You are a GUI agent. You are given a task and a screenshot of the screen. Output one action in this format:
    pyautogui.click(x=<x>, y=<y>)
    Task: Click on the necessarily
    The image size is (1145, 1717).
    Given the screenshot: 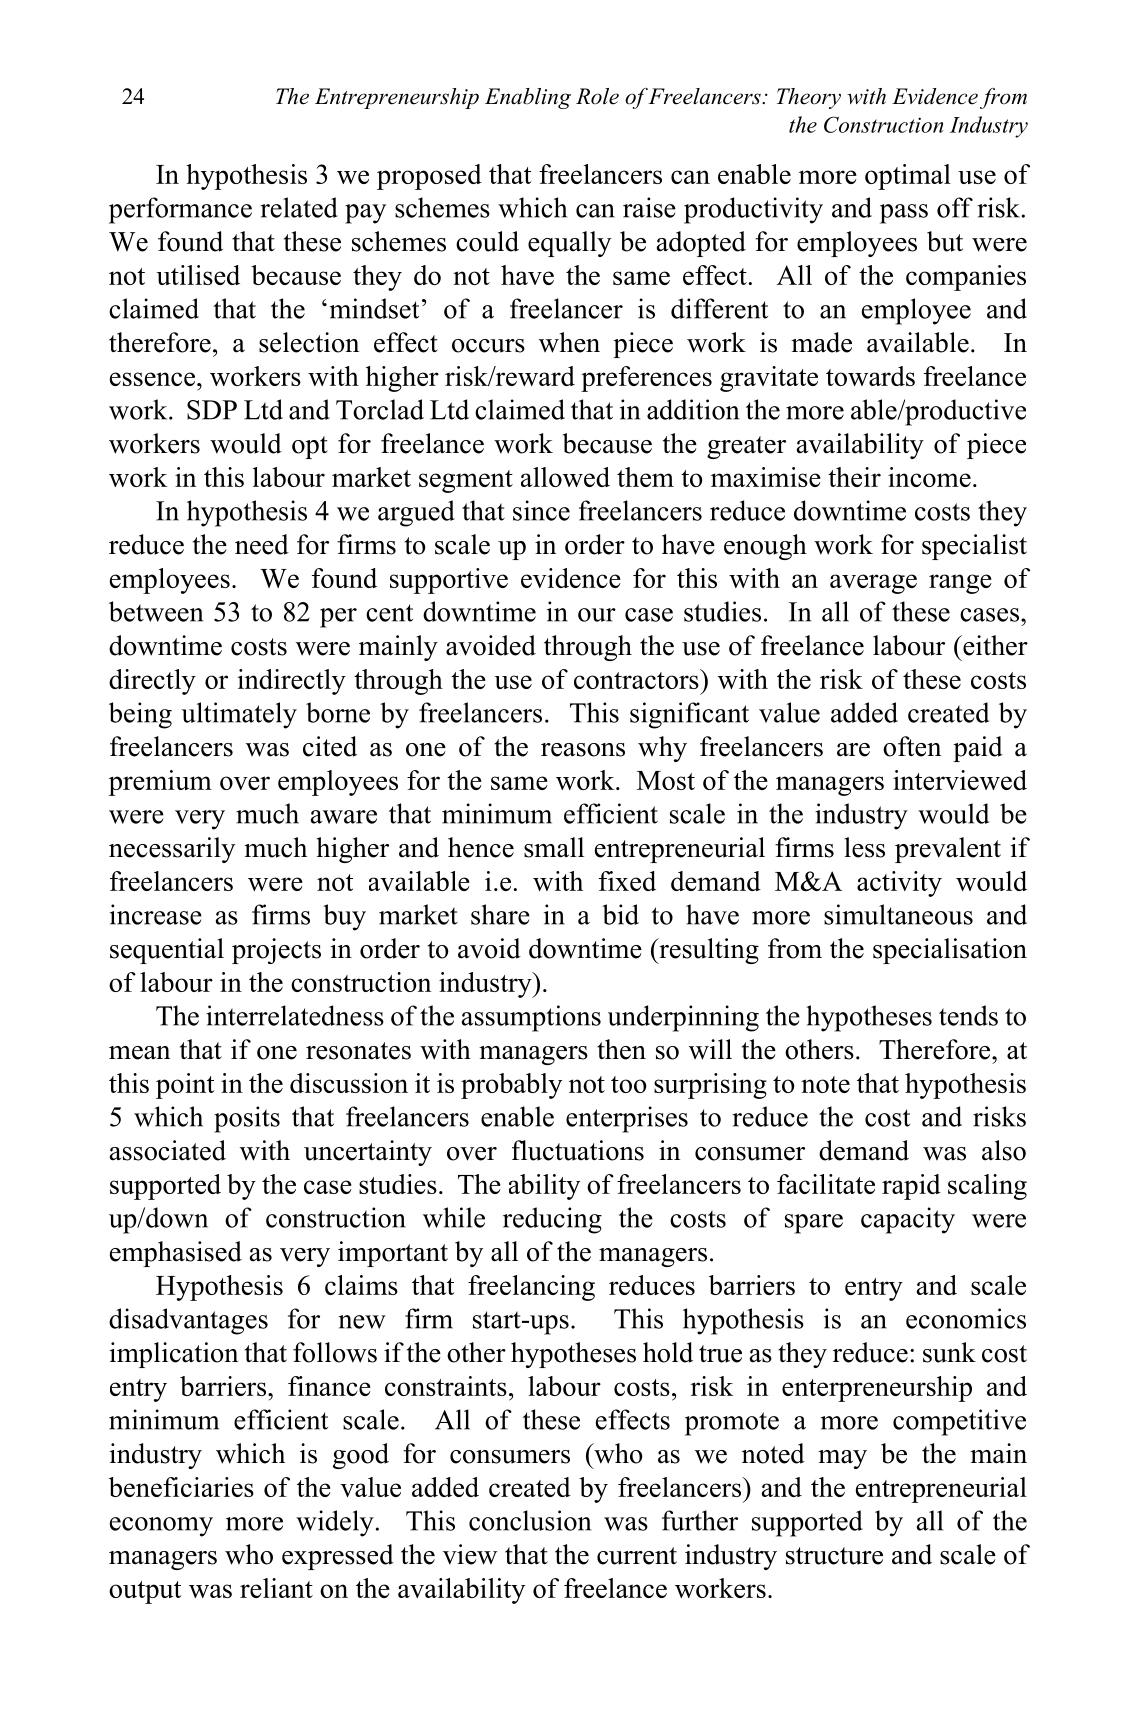 What is the action you would take?
    pyautogui.click(x=172, y=850)
